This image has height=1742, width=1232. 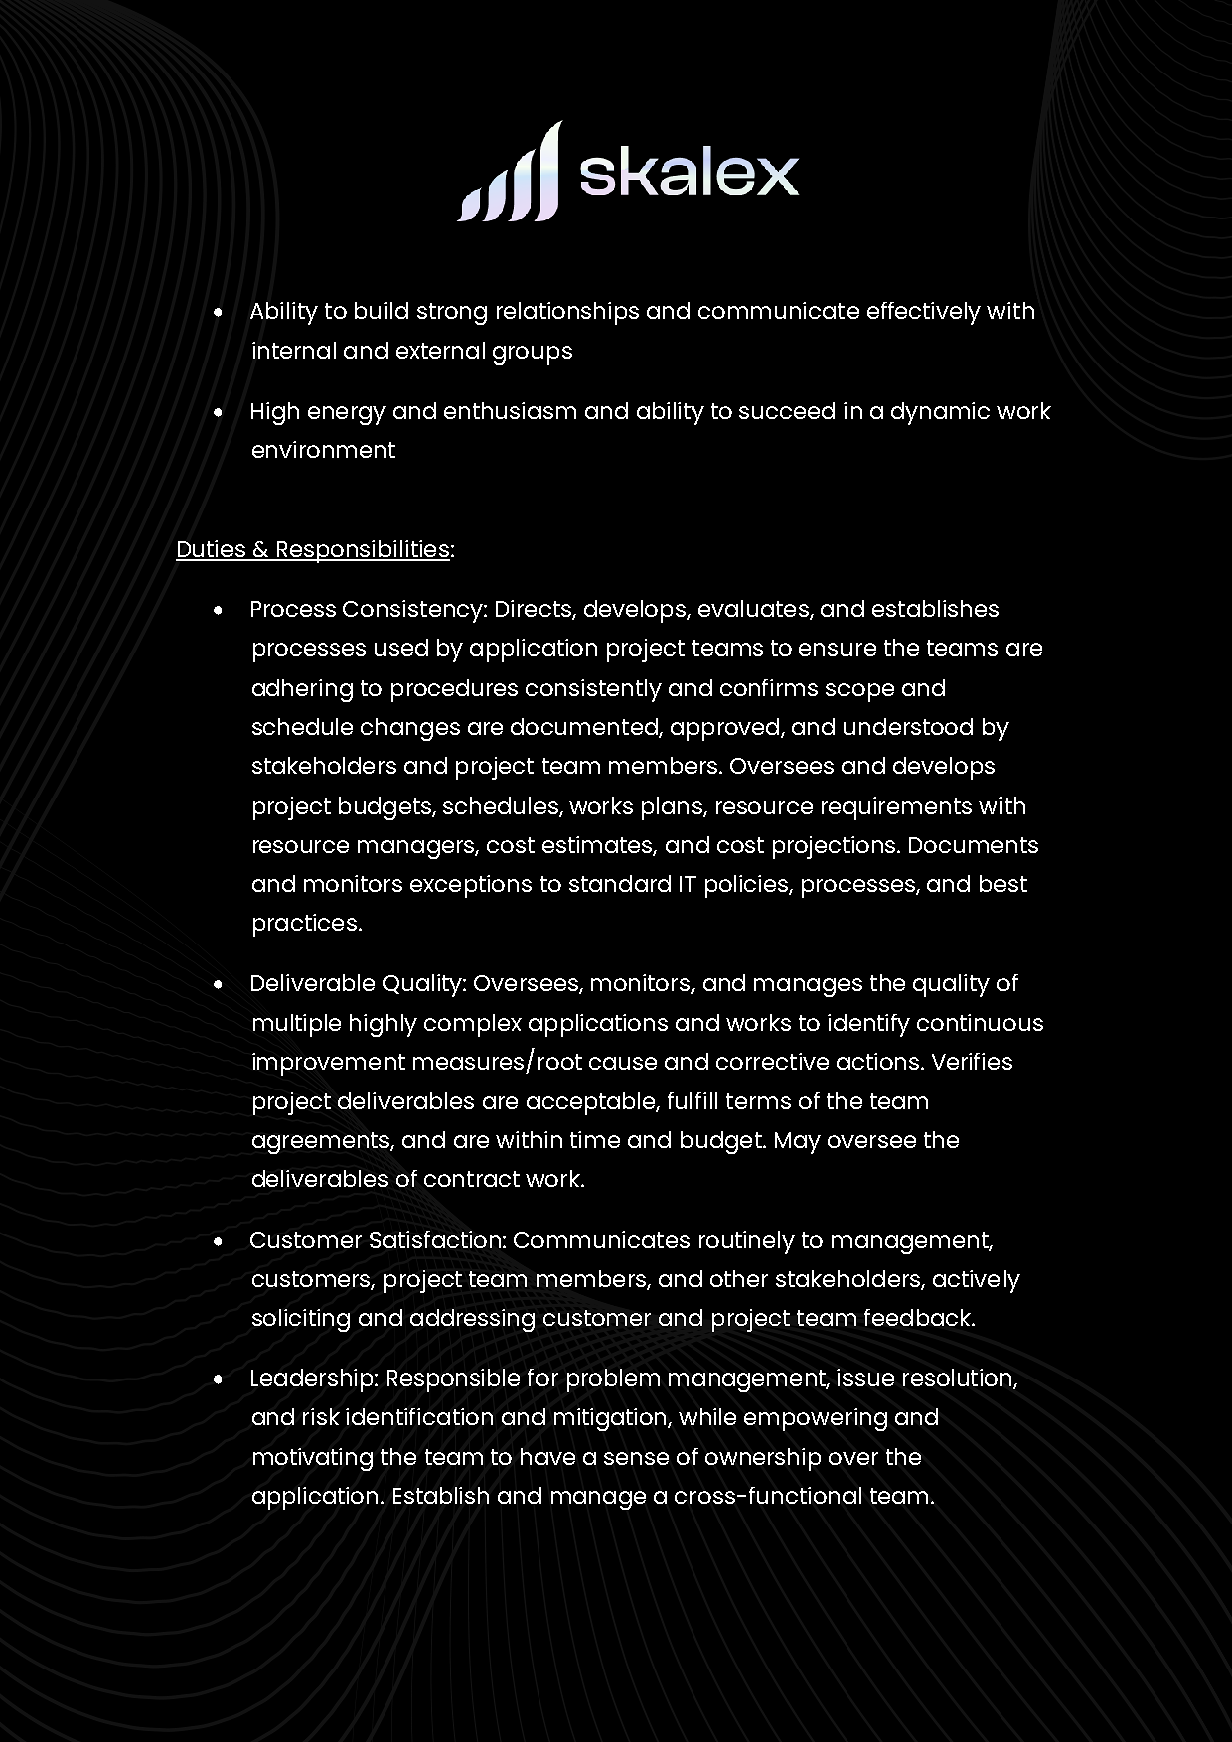 What do you see at coordinates (302, 690) in the image?
I see `adhering` at bounding box center [302, 690].
